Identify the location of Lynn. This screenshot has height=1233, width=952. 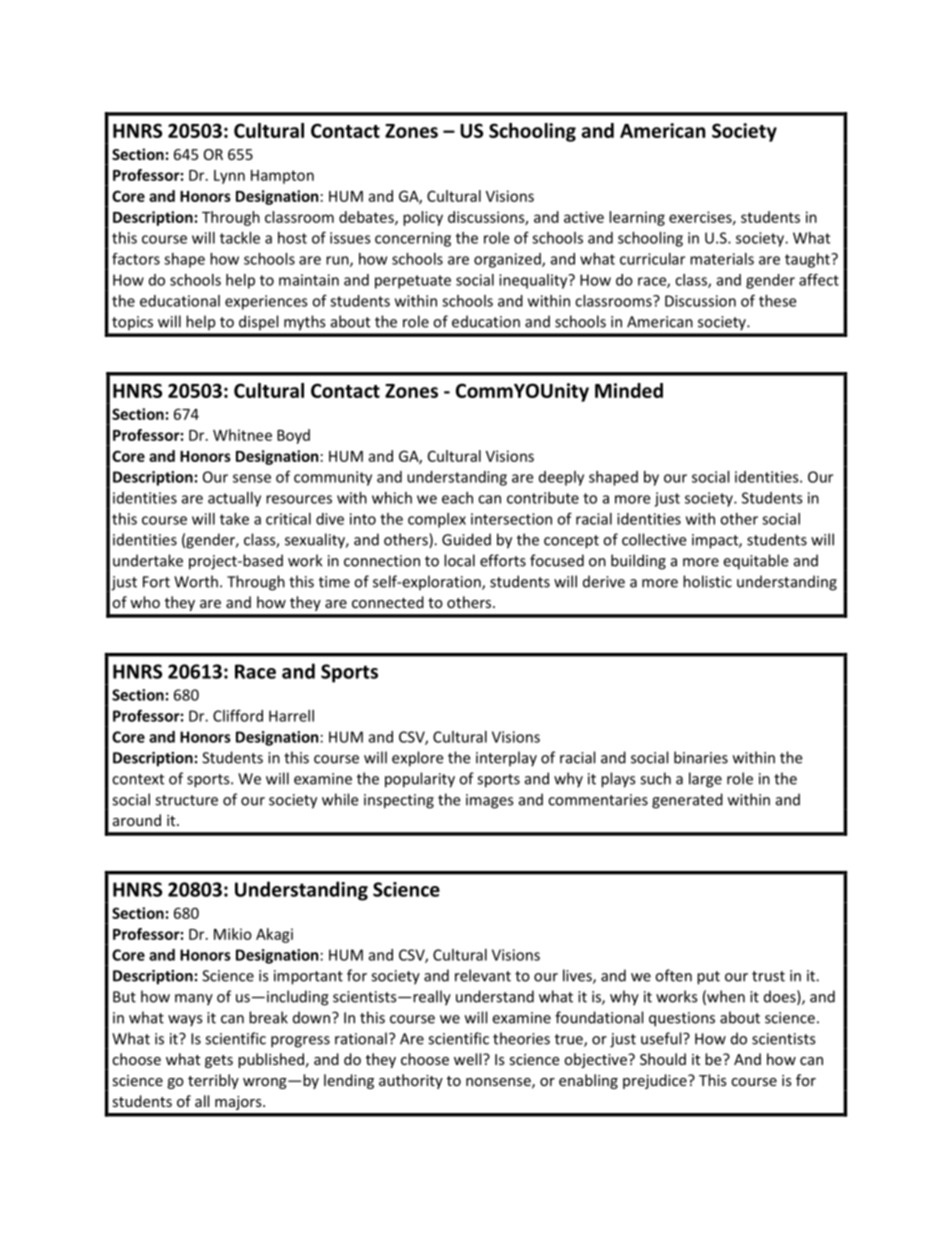
(229, 177).
